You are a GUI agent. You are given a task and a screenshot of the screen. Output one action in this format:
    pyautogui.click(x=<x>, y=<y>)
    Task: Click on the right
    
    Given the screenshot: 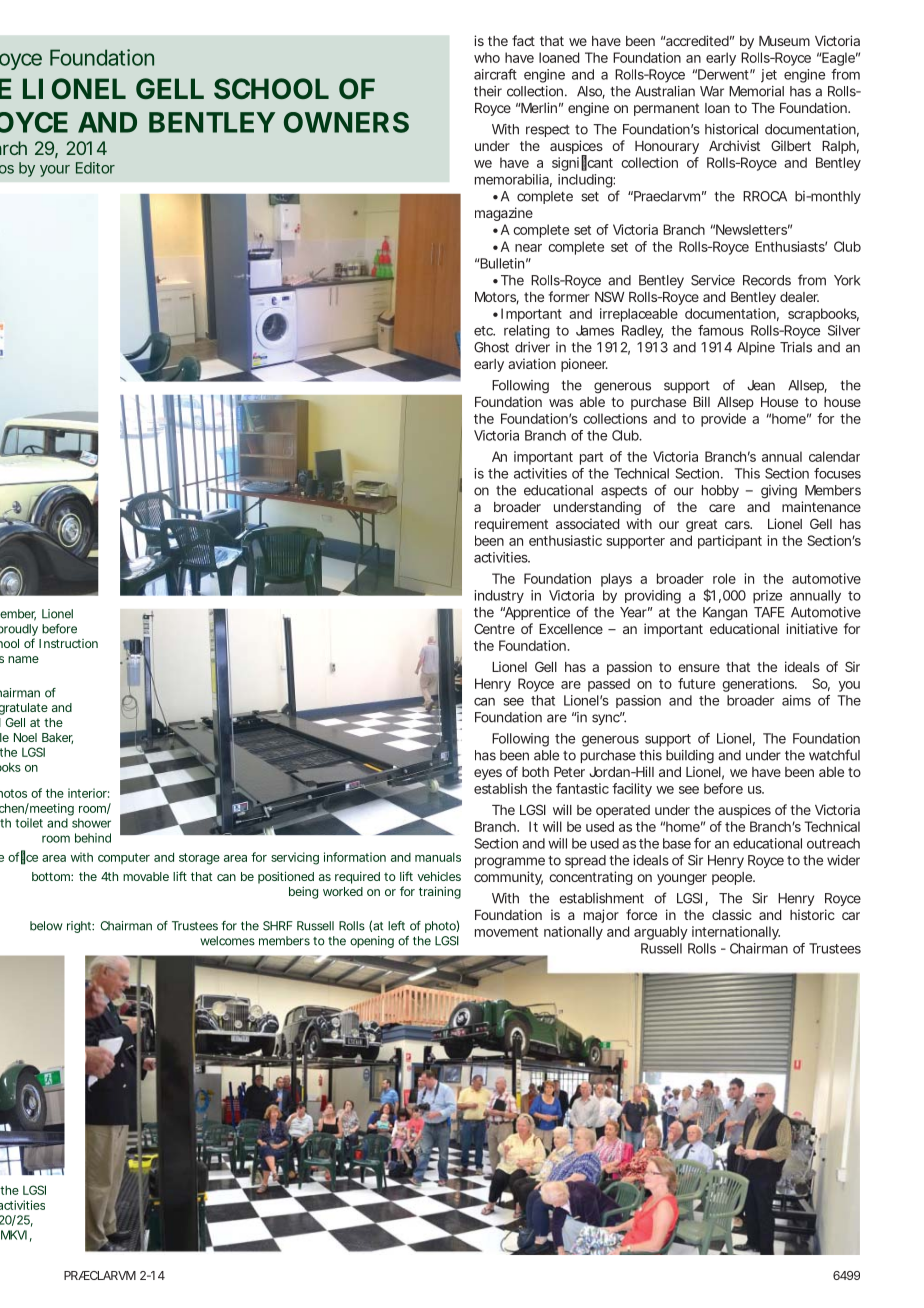 What is the action you would take?
    pyautogui.click(x=80, y=927)
